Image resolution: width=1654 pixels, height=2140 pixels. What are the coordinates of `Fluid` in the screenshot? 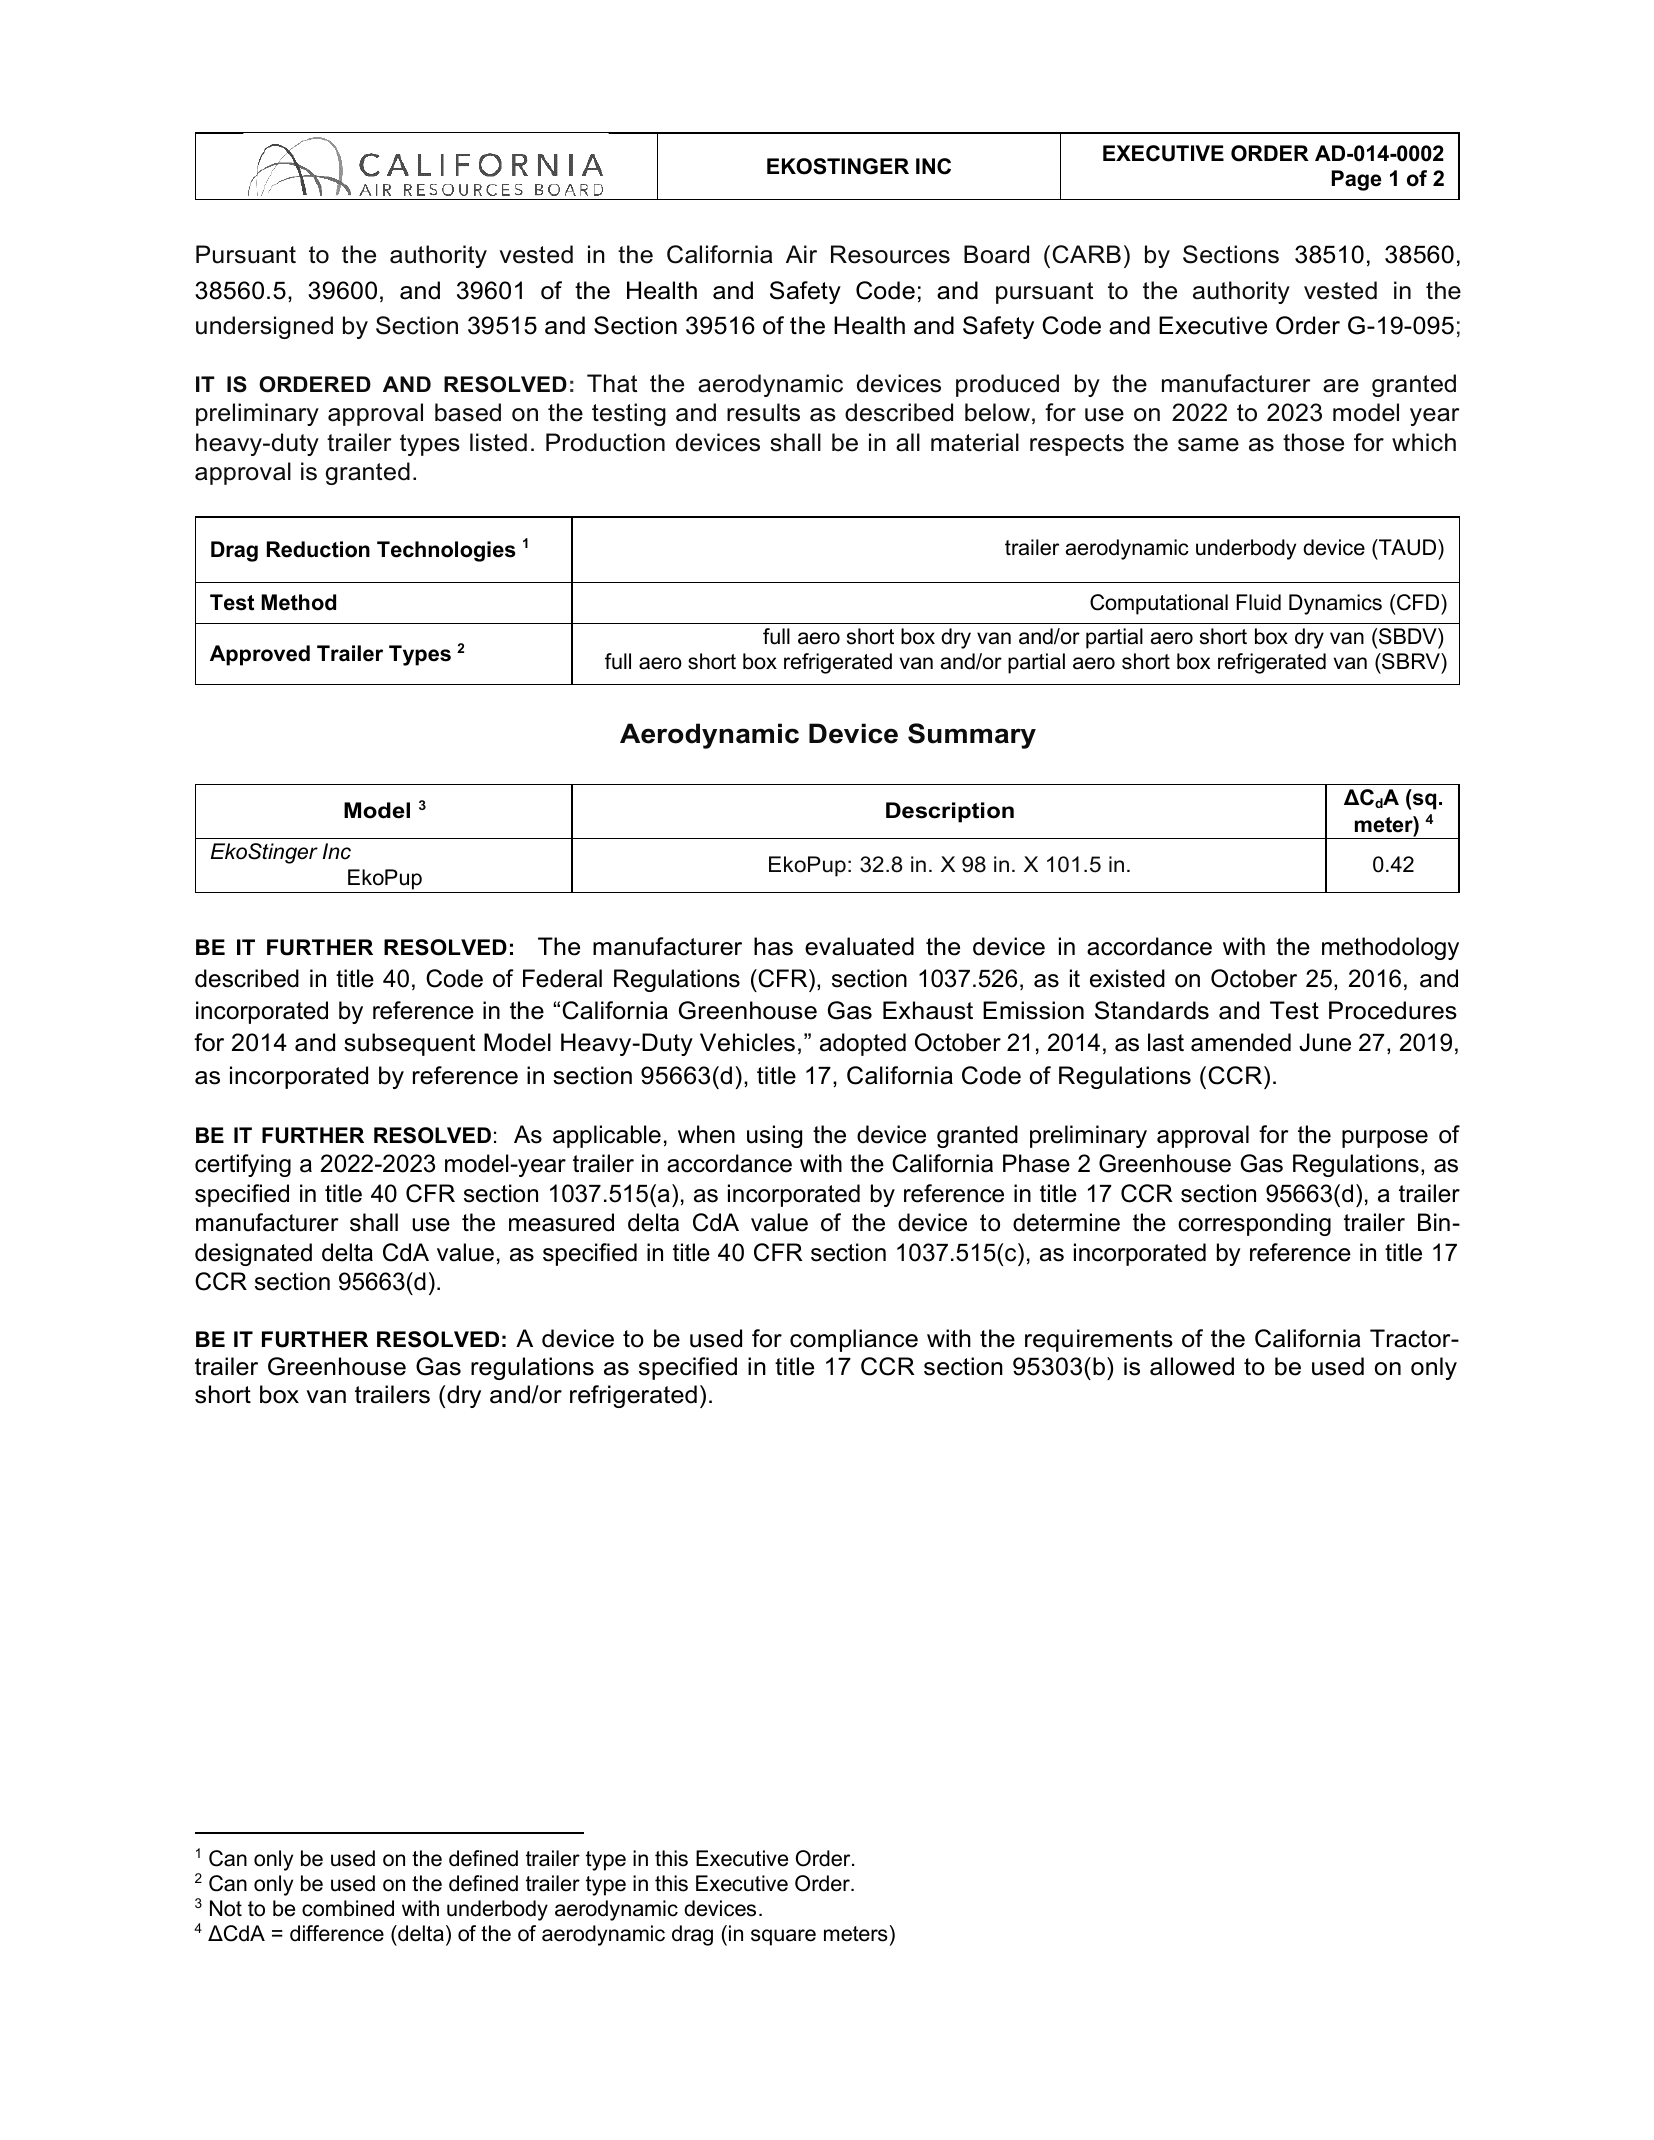 It's located at (1258, 602).
